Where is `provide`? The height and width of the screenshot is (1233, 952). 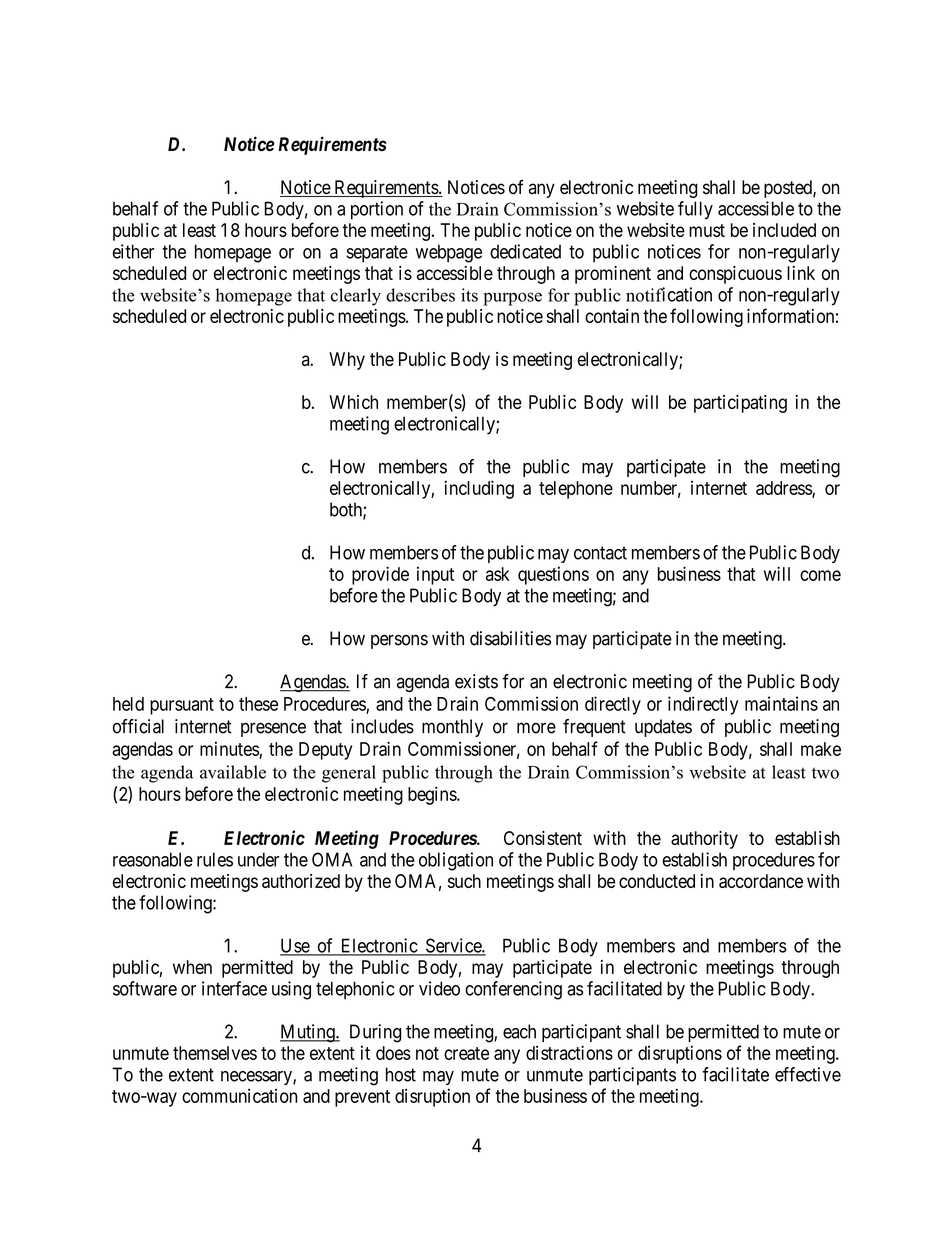 provide is located at coordinates (380, 575).
